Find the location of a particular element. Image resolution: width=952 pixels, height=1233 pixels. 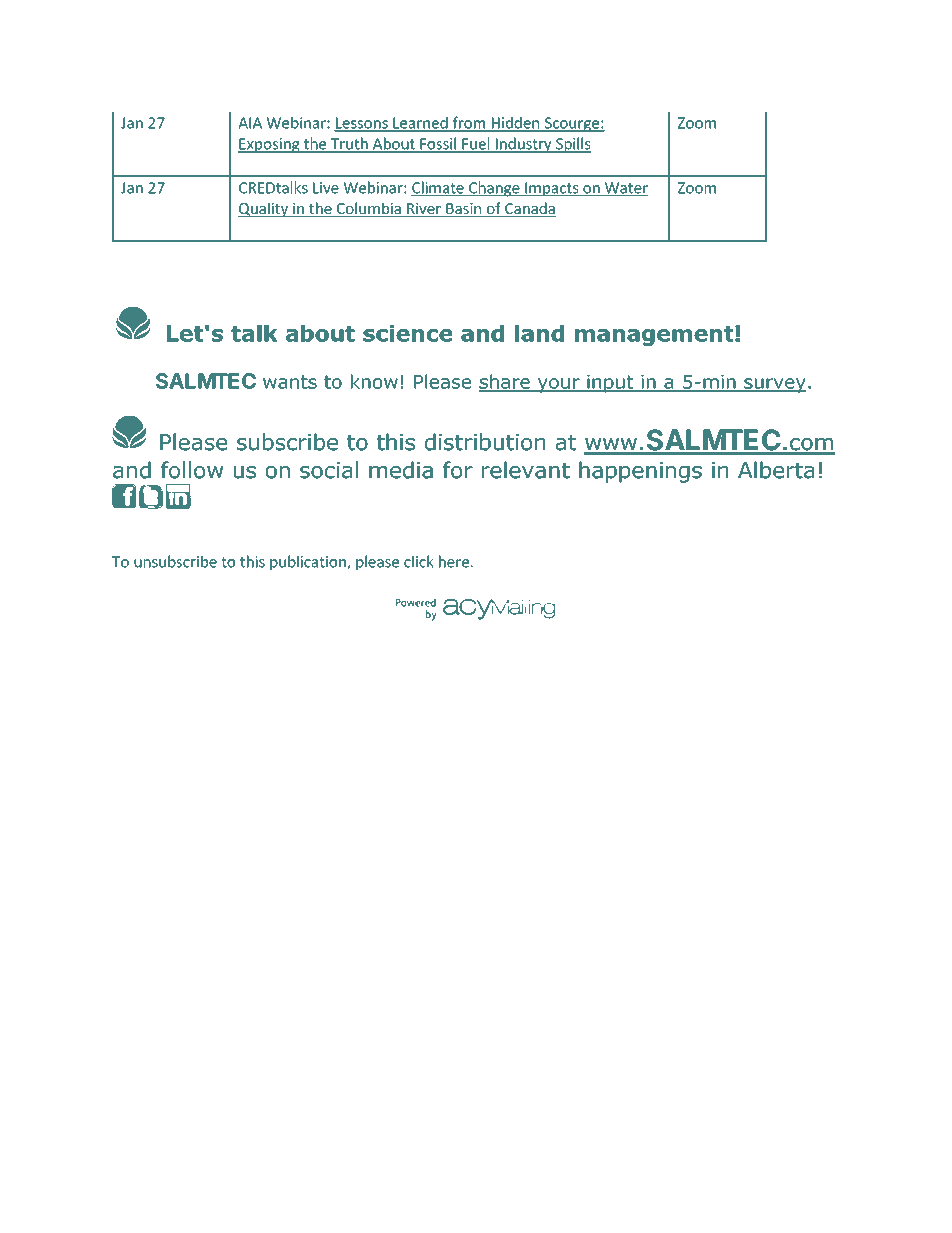

Quality is located at coordinates (264, 210).
